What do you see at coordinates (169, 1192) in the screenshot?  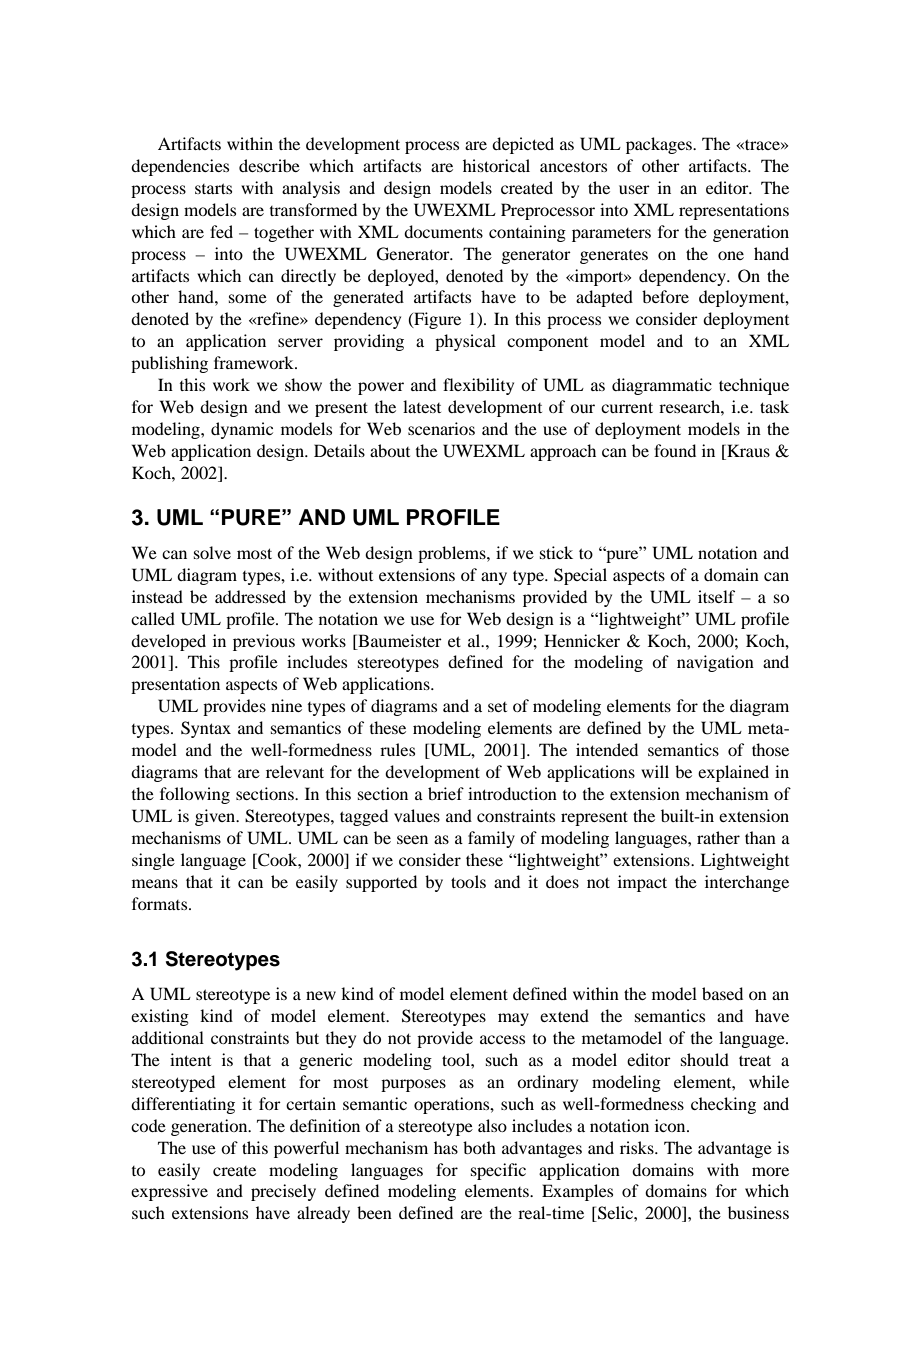 I see `expressive` at bounding box center [169, 1192].
